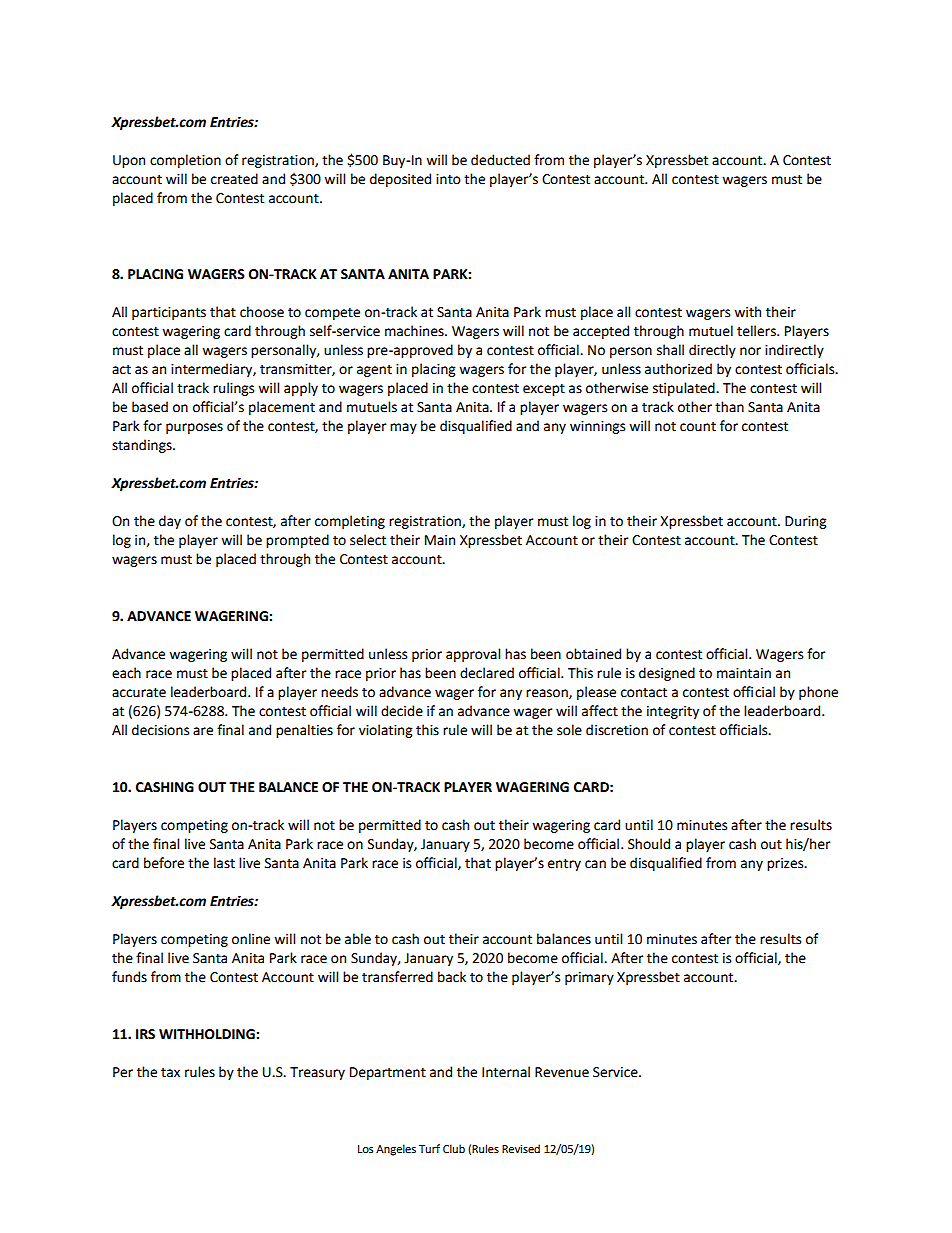 The image size is (952, 1233). Describe the element at coordinates (448, 179) in the page. I see `into` at that location.
